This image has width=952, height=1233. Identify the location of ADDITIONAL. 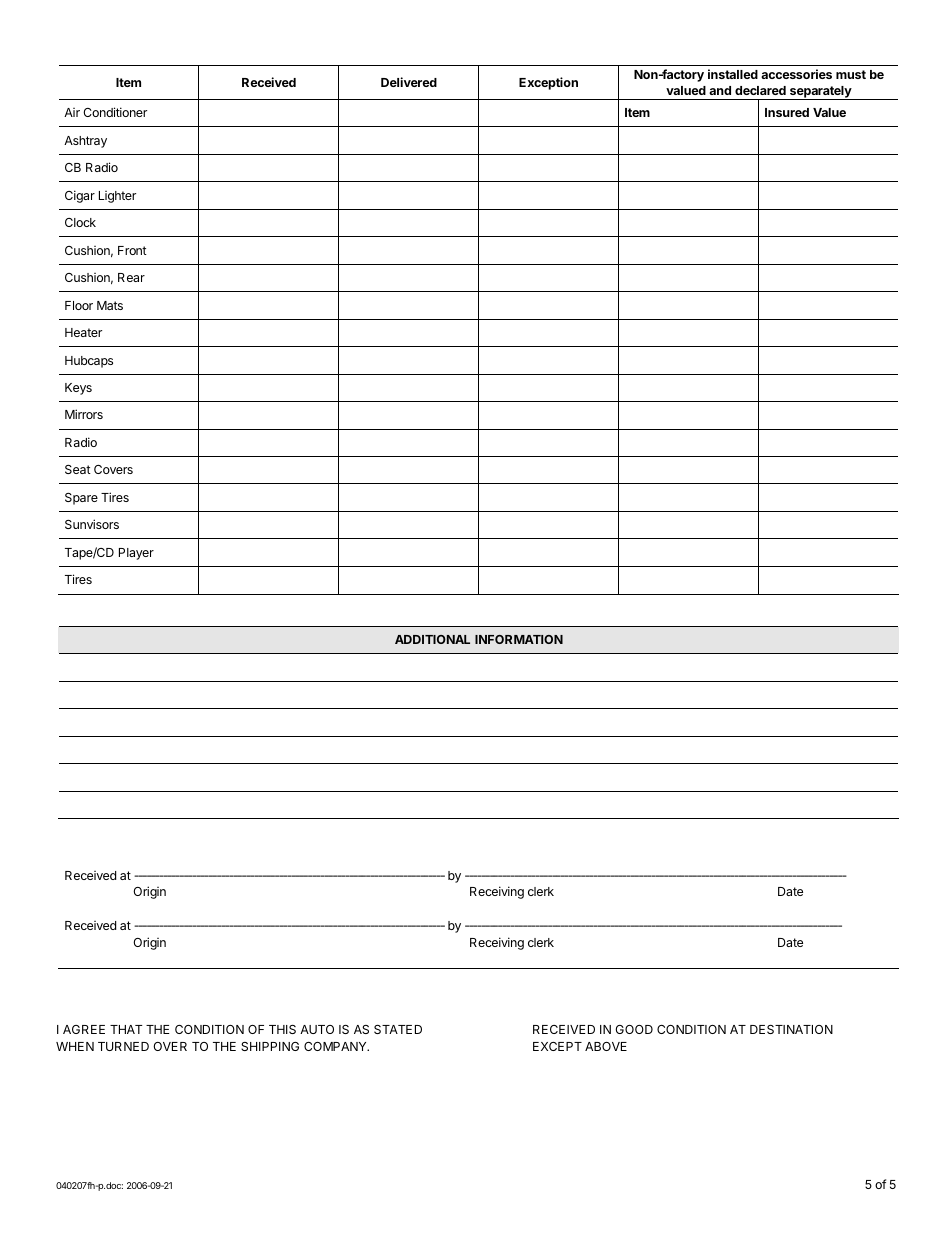
(432, 639).
